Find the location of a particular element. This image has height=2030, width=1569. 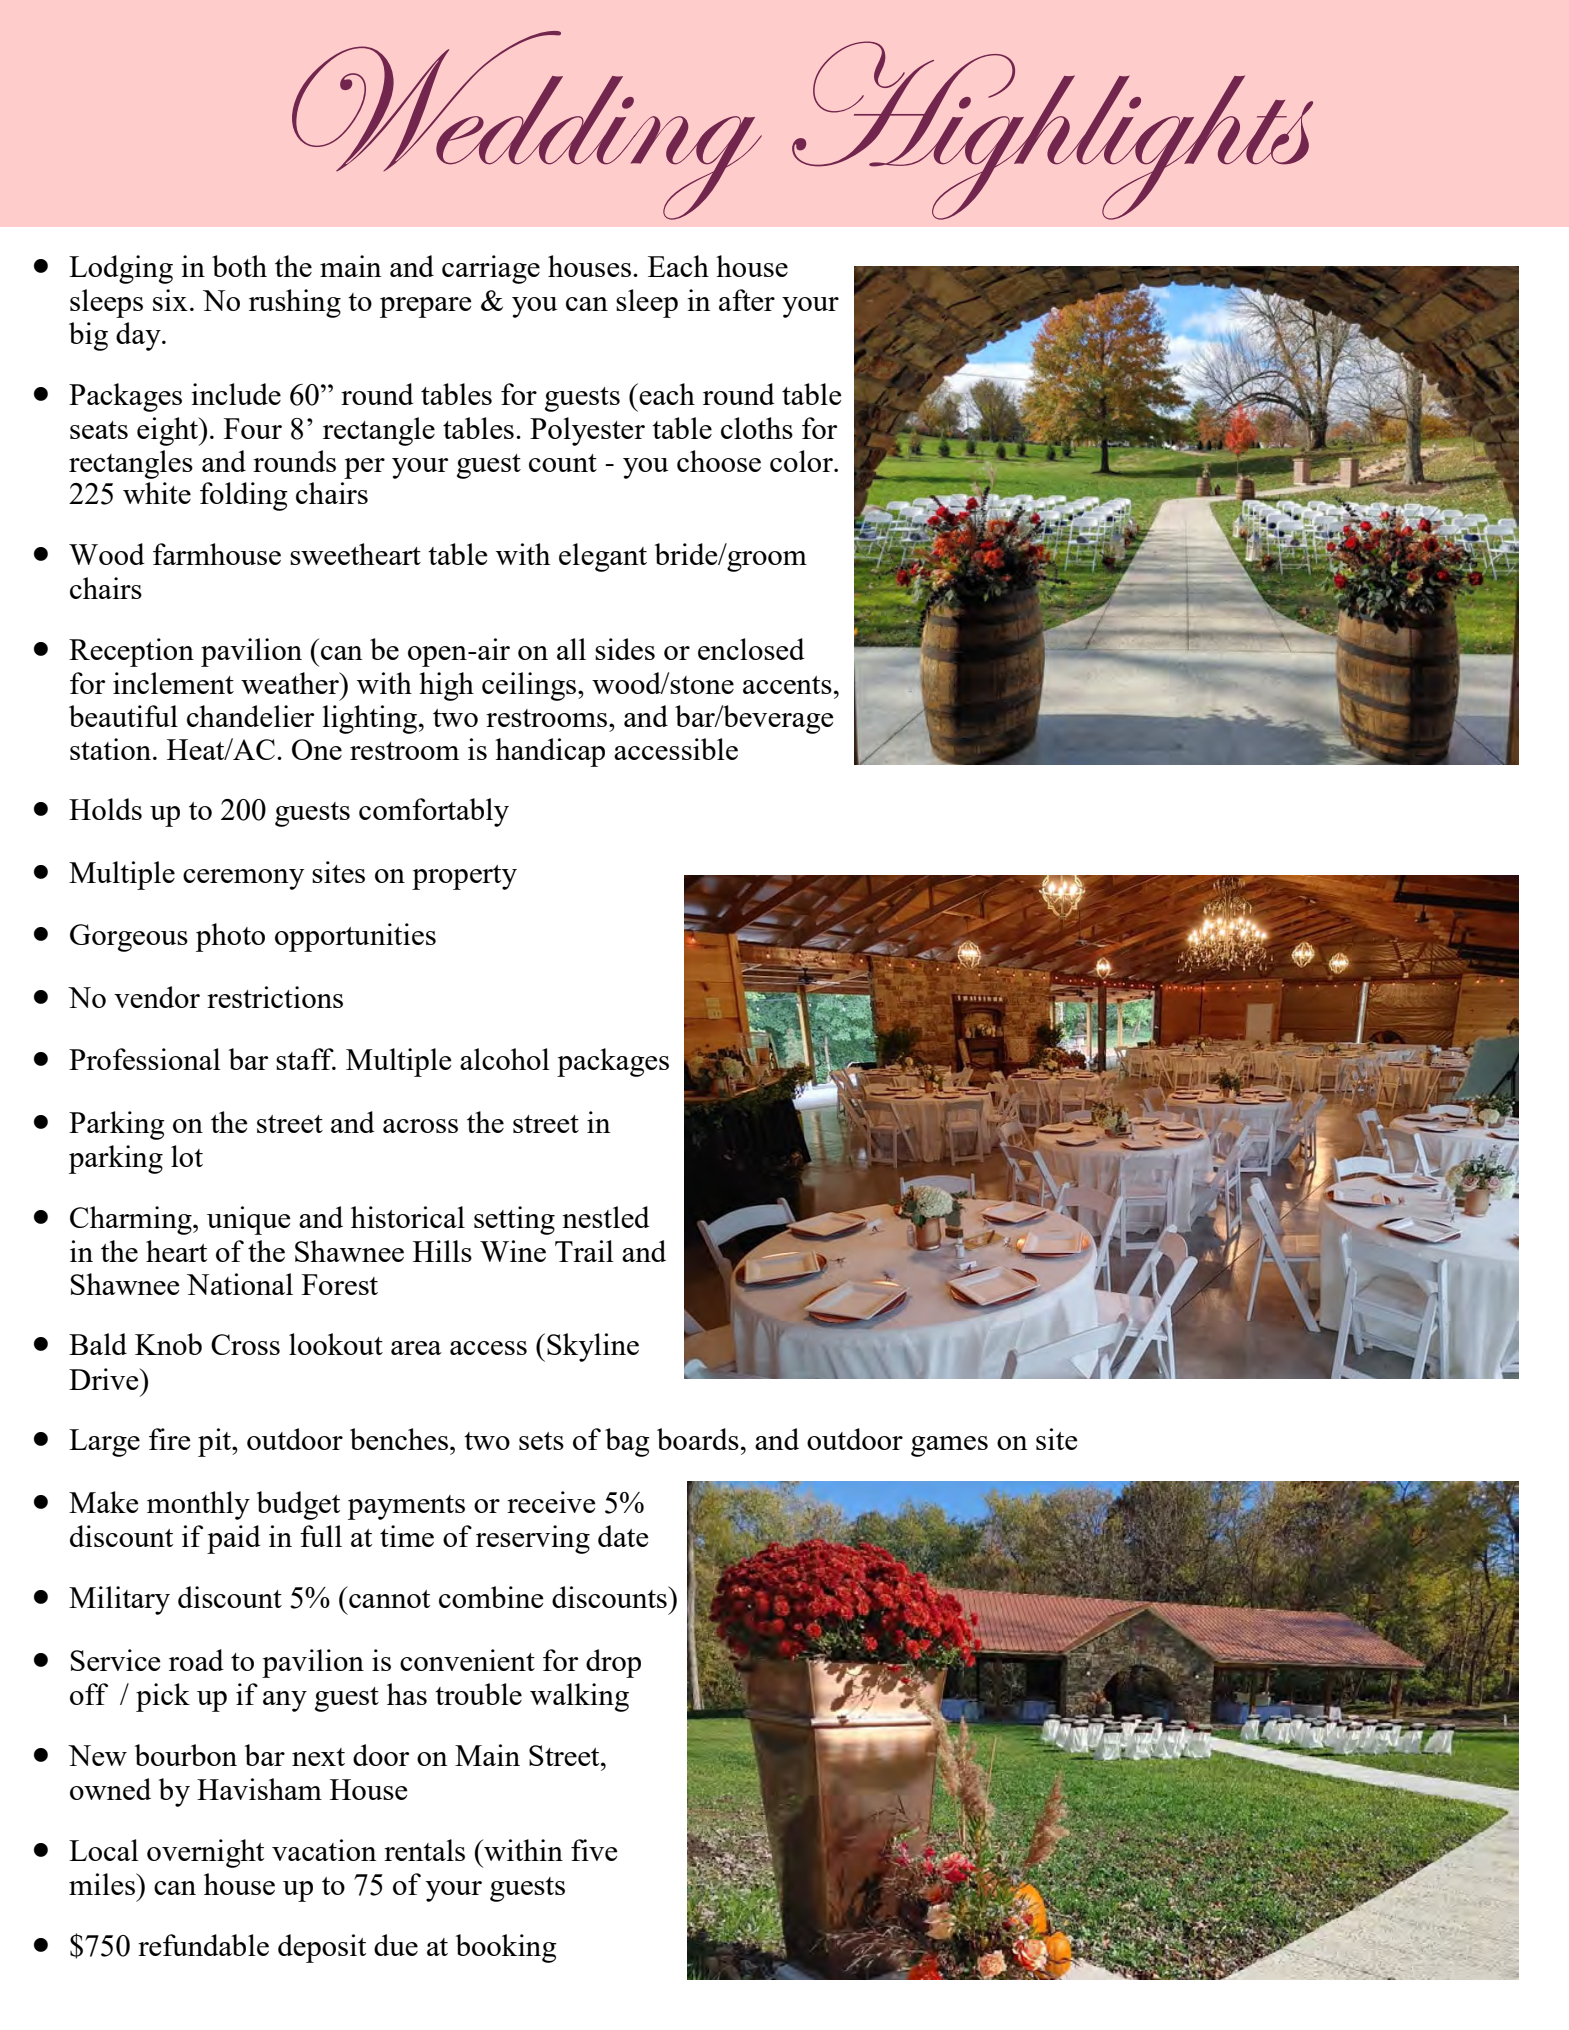

inclement is located at coordinates (173, 683).
